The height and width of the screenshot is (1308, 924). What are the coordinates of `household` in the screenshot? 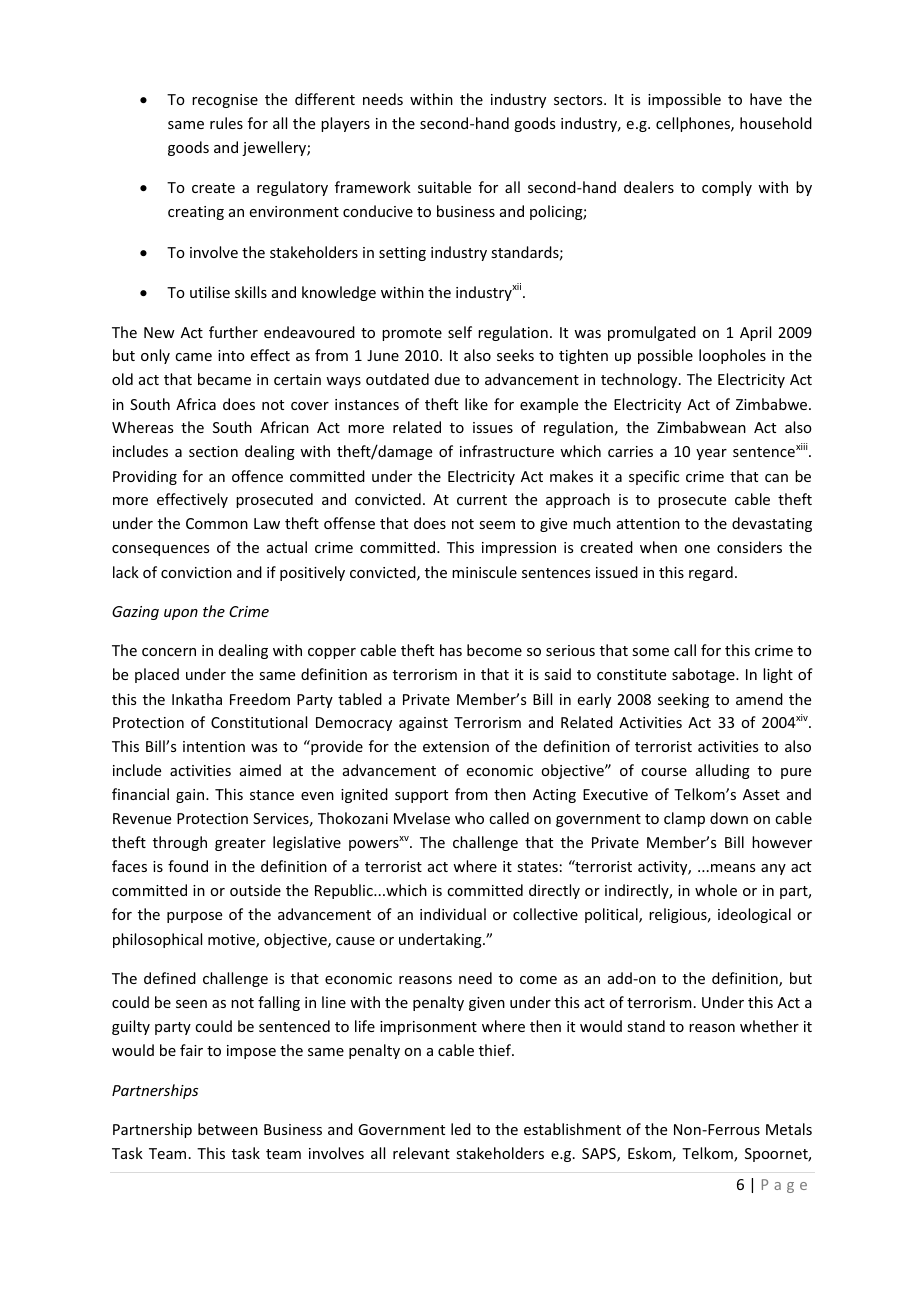 It's located at (776, 123).
